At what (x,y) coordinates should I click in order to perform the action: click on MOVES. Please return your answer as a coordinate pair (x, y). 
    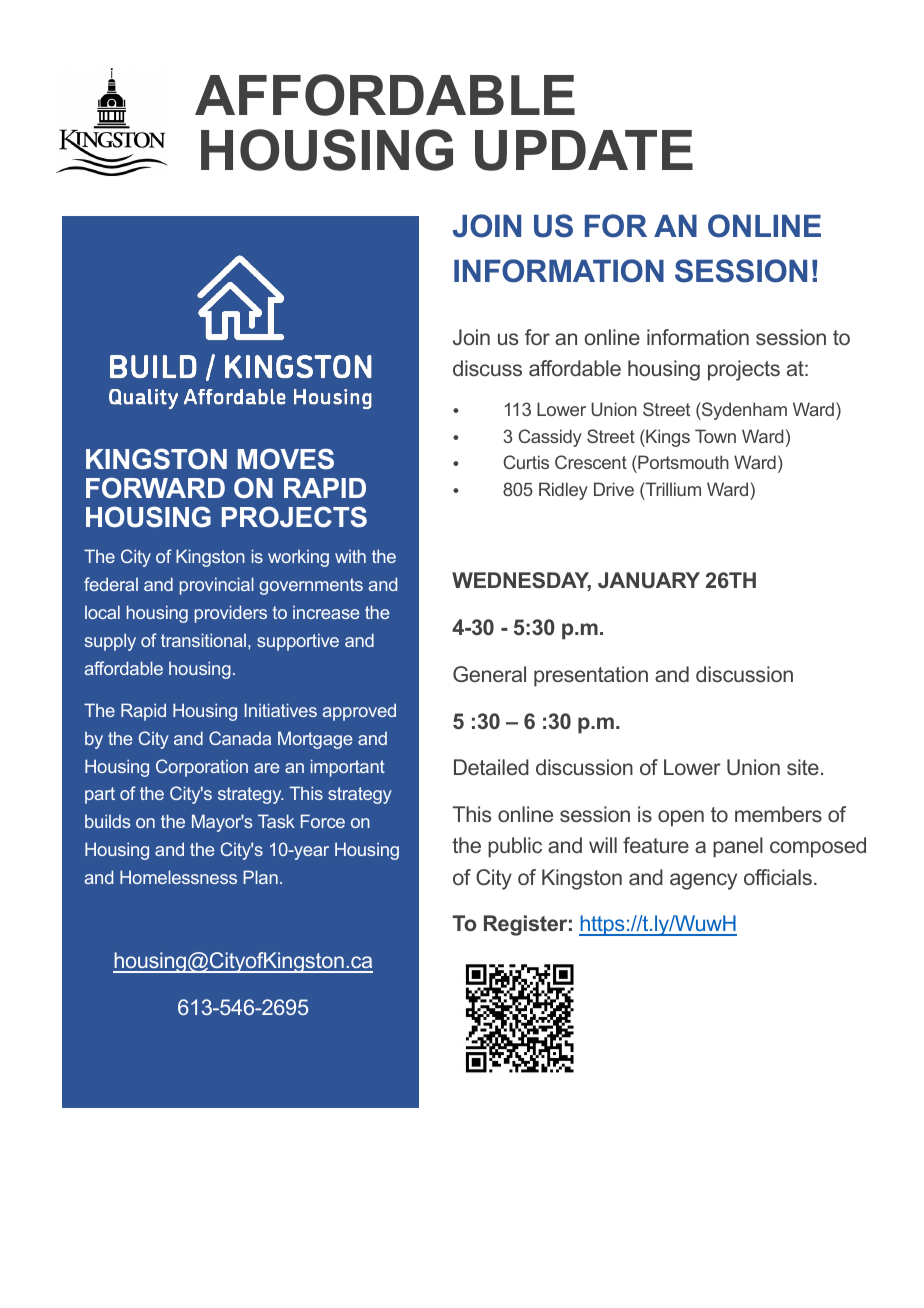
    Looking at the image, I should click on (286, 459).
